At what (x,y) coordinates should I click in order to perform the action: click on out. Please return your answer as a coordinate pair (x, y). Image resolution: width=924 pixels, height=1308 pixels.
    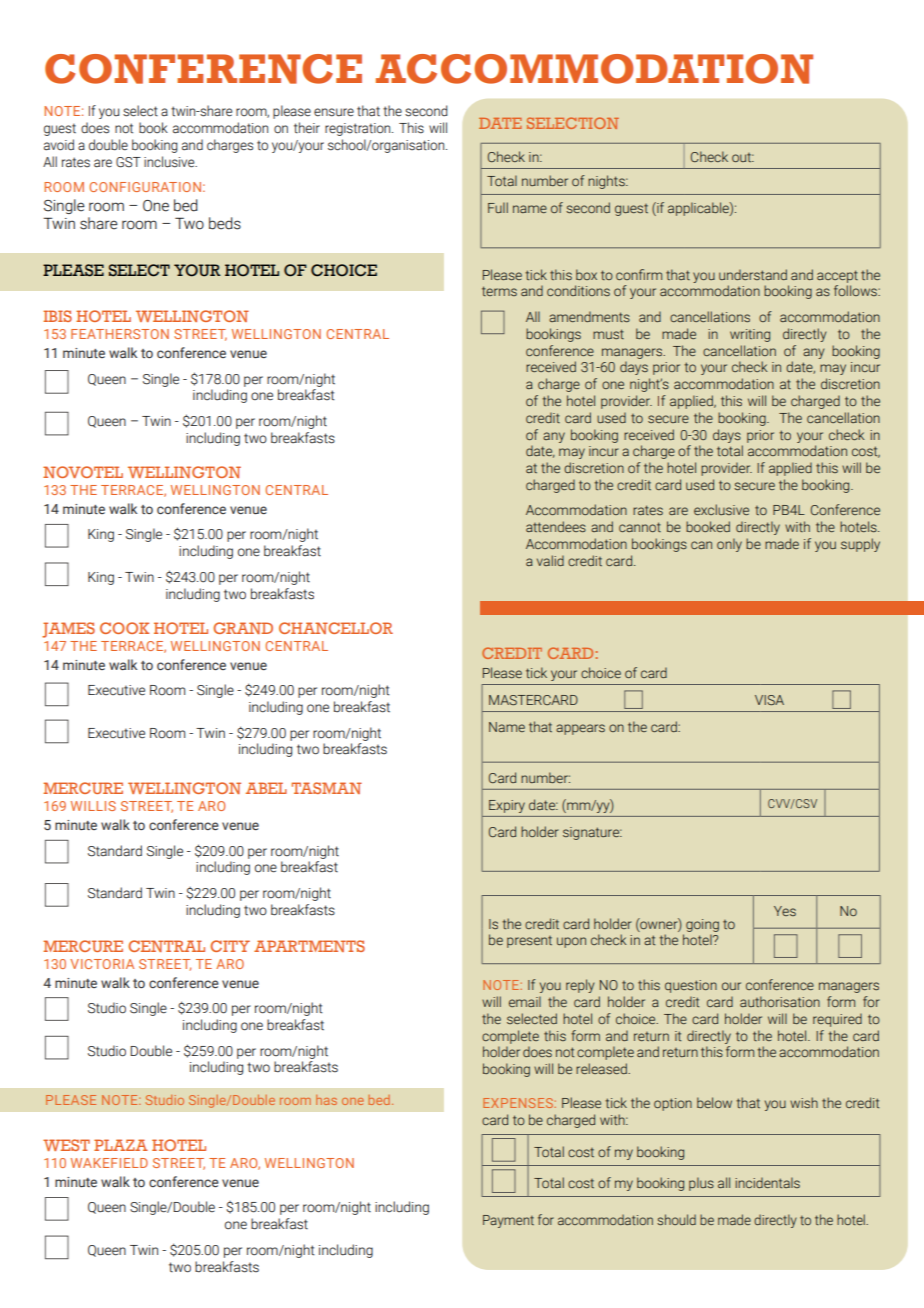
    Looking at the image, I should click on (743, 157).
